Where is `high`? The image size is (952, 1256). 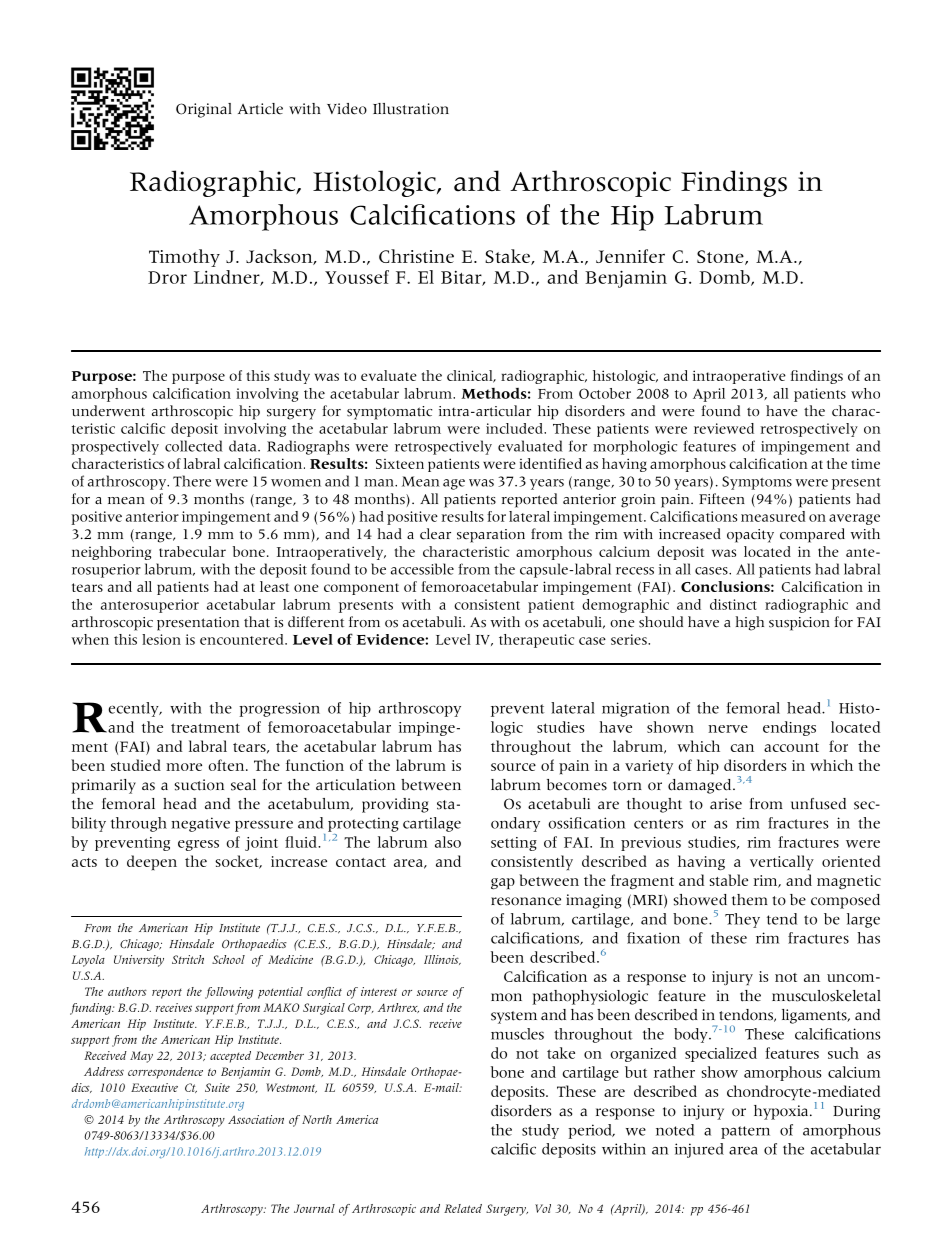
high is located at coordinates (749, 623).
